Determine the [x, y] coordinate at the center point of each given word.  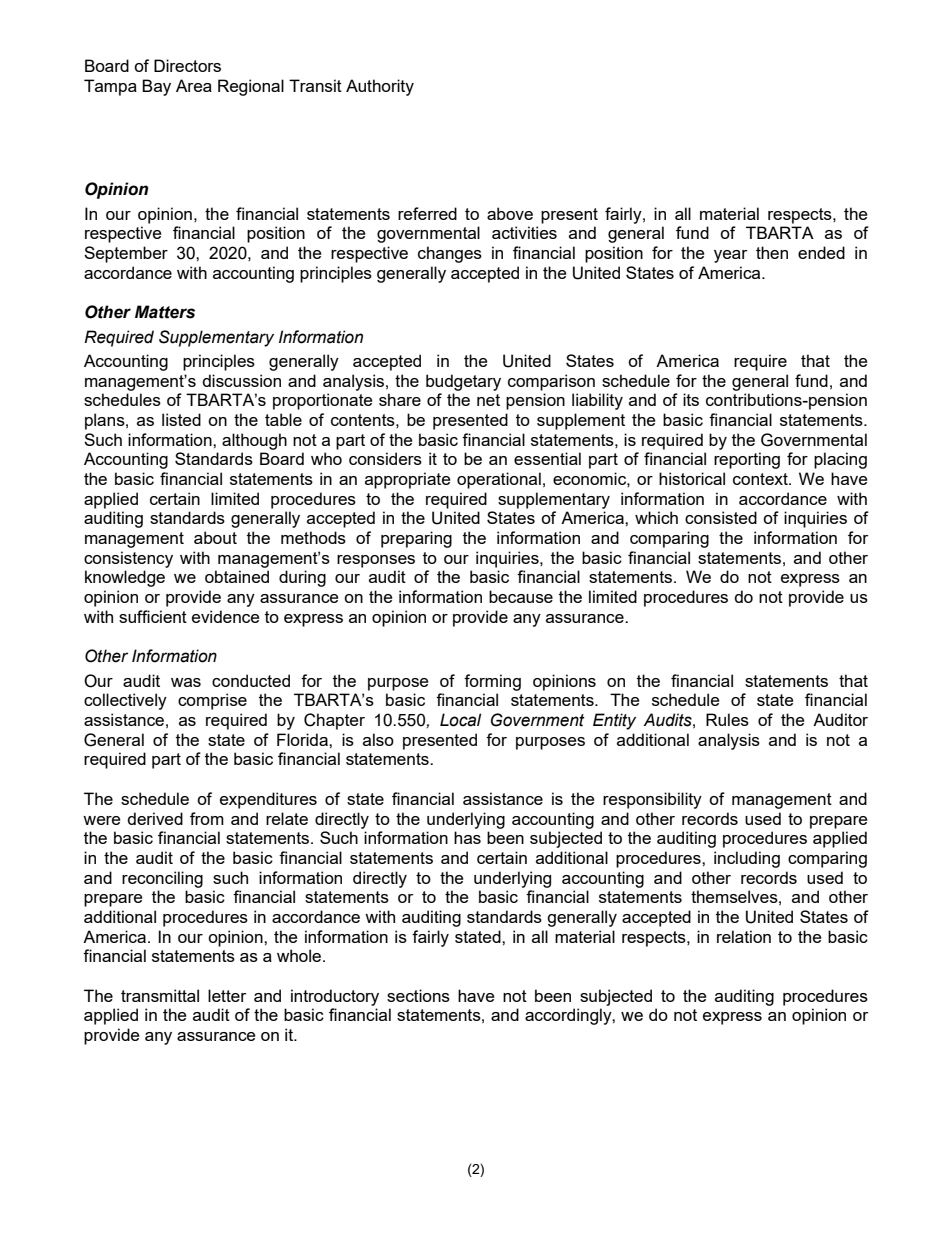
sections [418, 995]
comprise [212, 701]
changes [450, 254]
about [215, 537]
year [730, 256]
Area [194, 85]
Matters [165, 312]
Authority [380, 87]
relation [744, 936]
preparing [416, 539]
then [772, 252]
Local [460, 720]
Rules [727, 719]
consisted [721, 517]
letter [227, 995]
